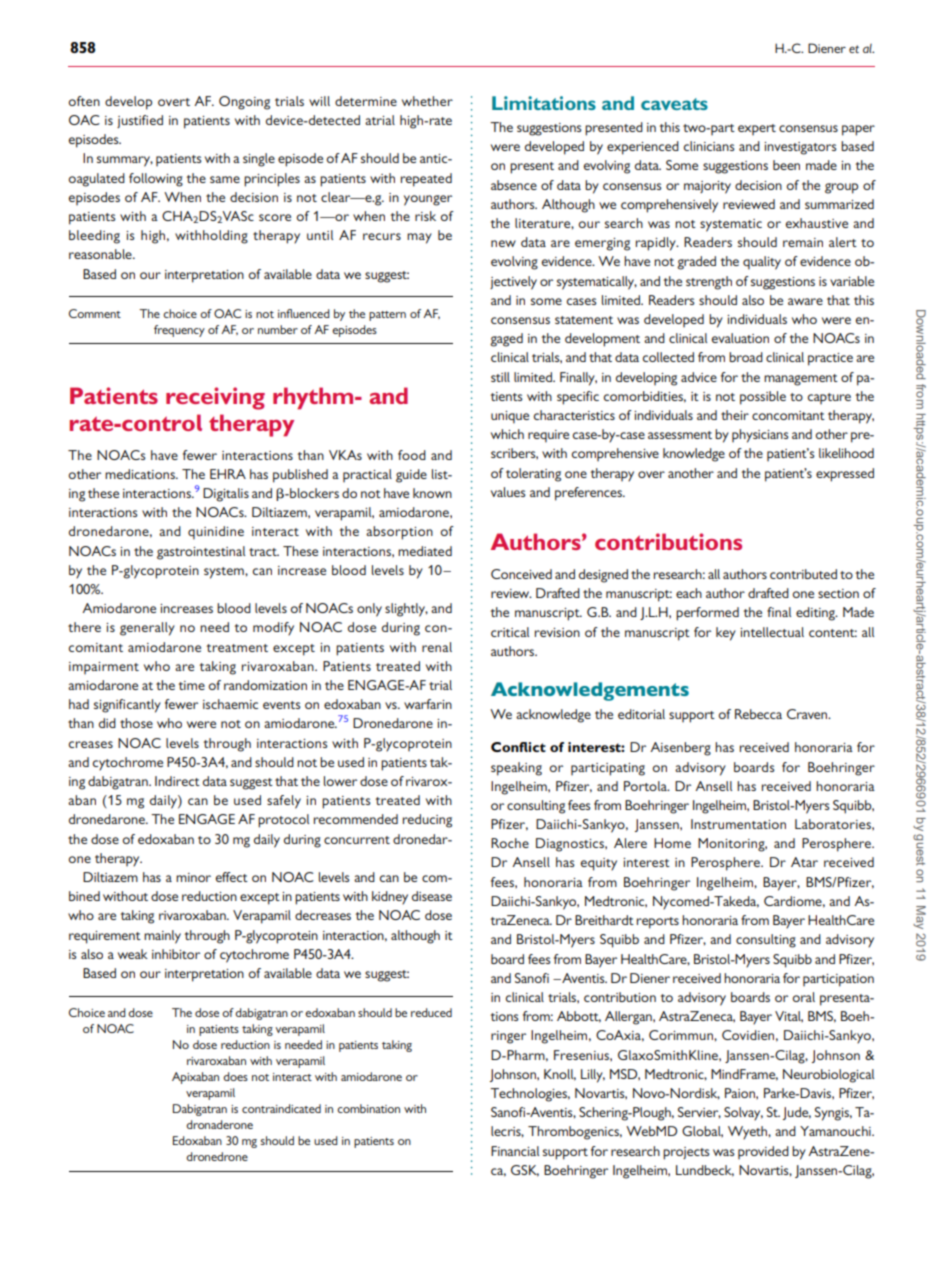 The height and width of the screenshot is (1270, 952). I want to click on generally, so click(147, 629).
